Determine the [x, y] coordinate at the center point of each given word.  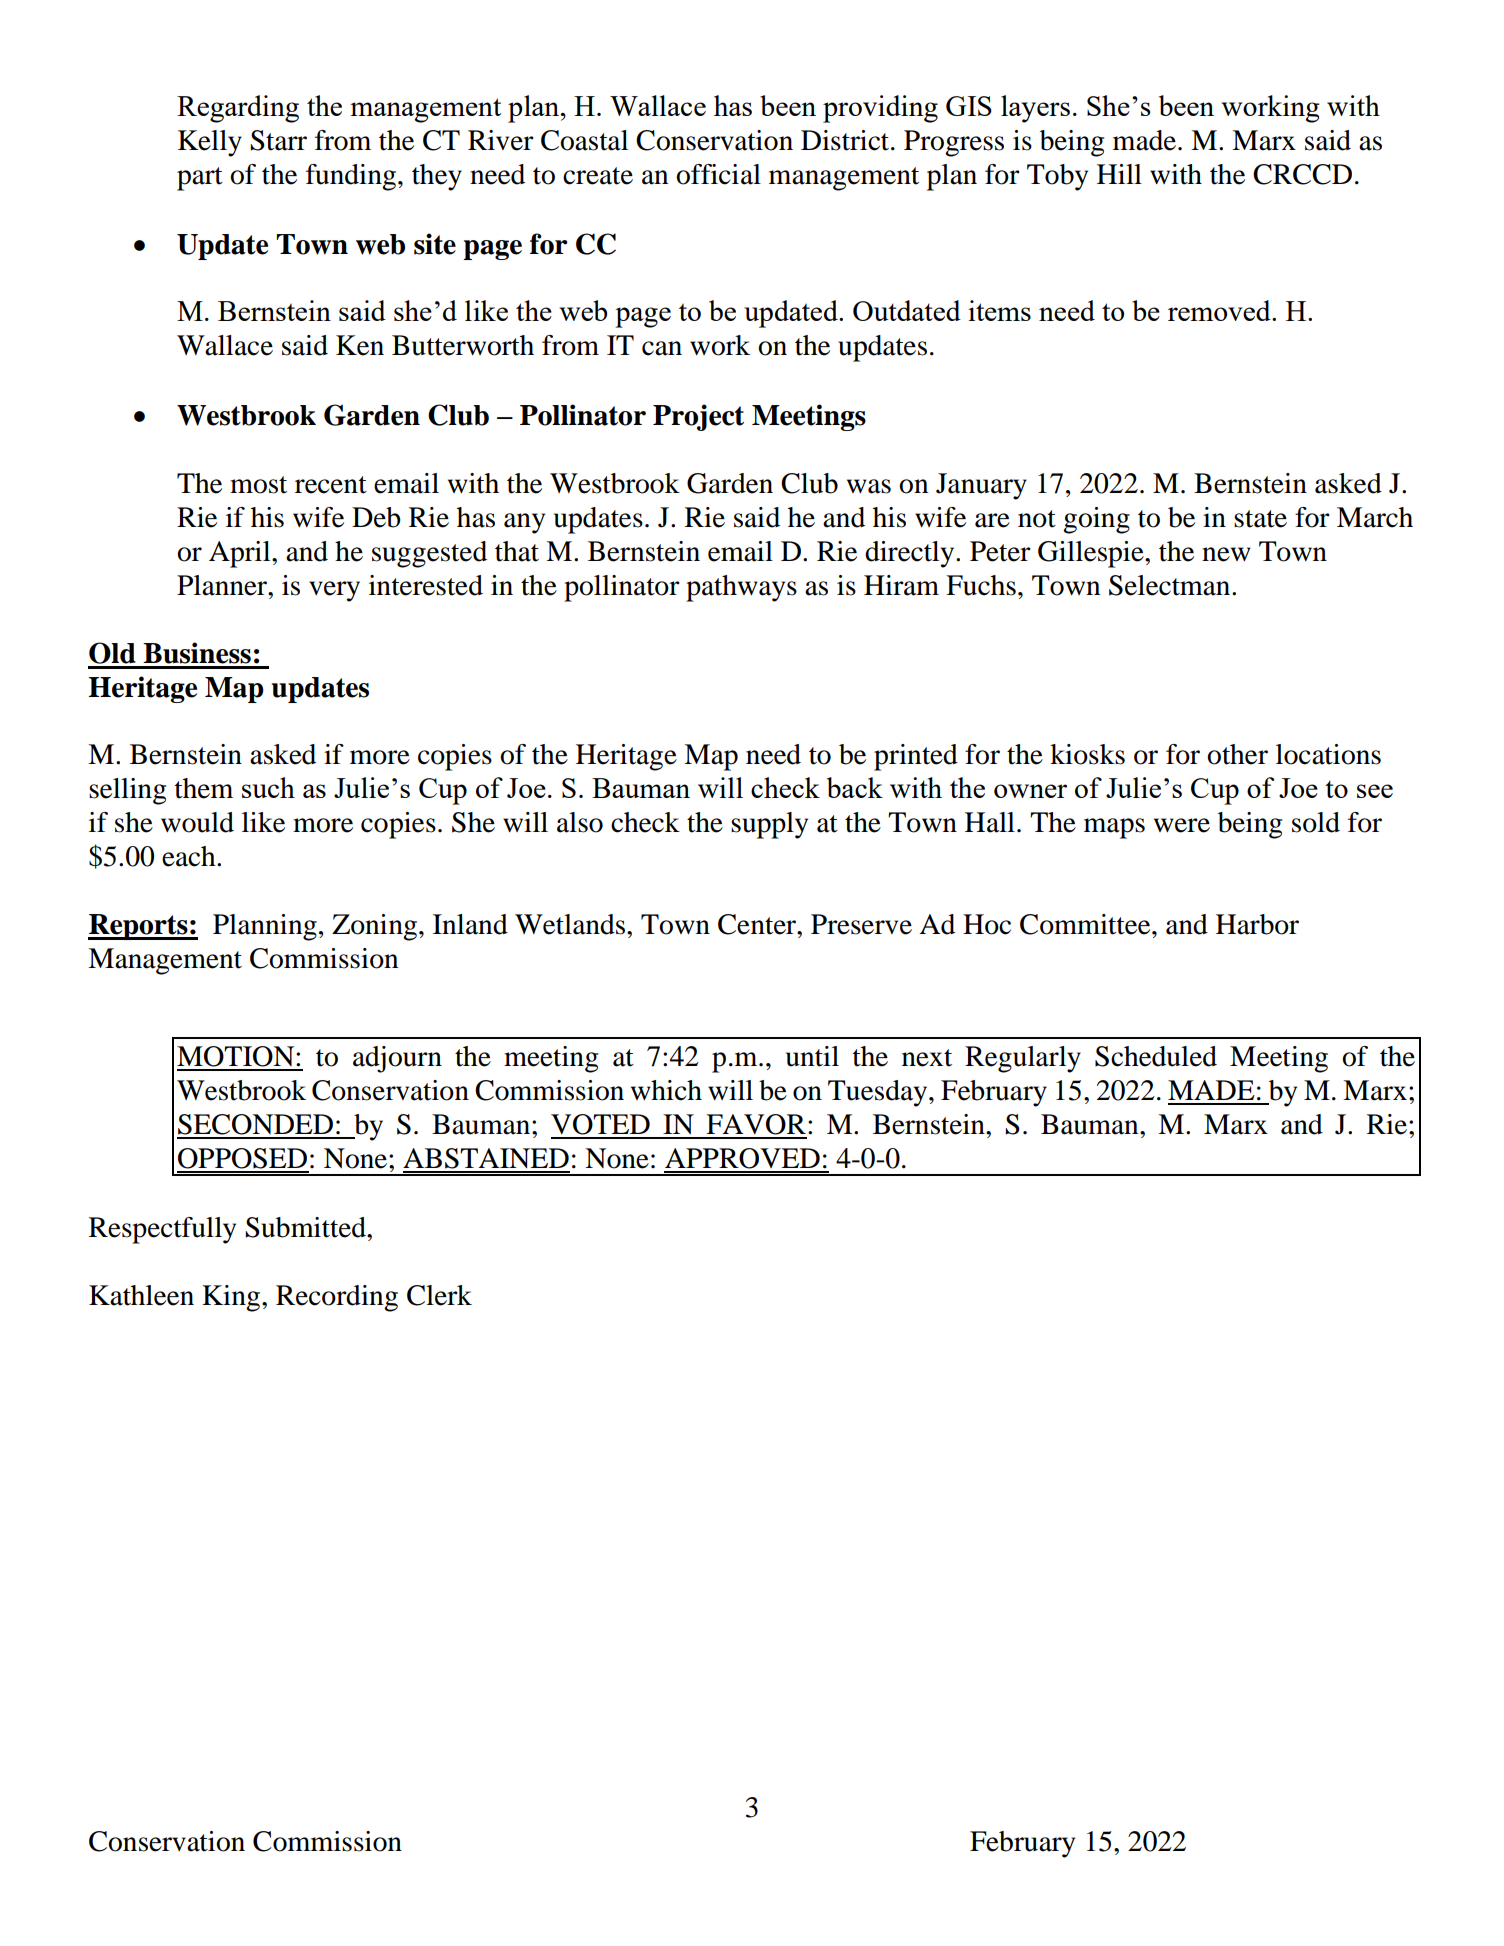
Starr [278, 140]
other [1237, 754]
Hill [1119, 174]
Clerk [439, 1295]
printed [916, 757]
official [718, 174]
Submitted [306, 1227]
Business [197, 653]
